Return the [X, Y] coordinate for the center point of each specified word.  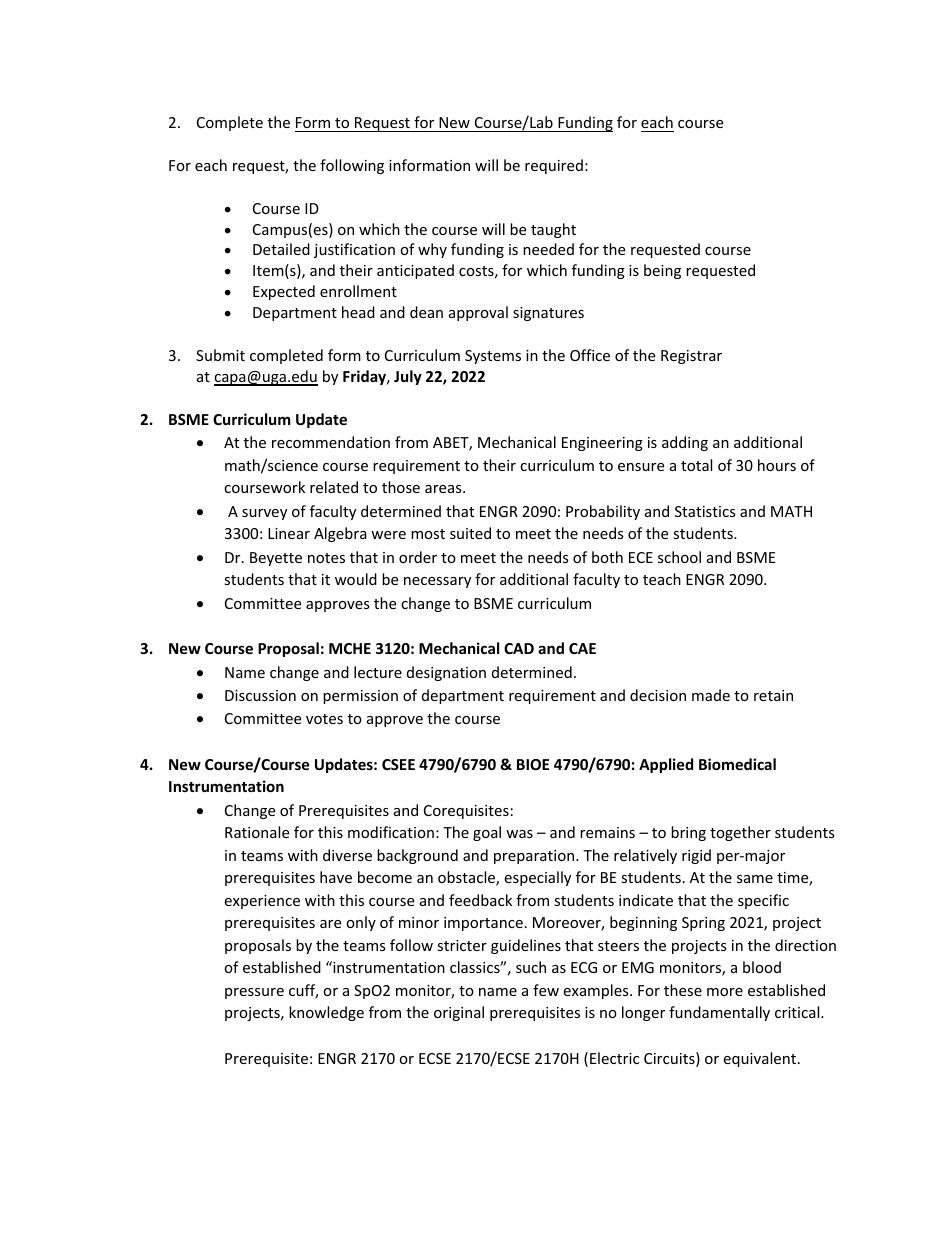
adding [685, 443]
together [740, 833]
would [356, 579]
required [554, 166]
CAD [519, 648]
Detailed [281, 249]
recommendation [331, 442]
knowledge [326, 1013]
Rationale [257, 832]
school [679, 557]
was [519, 834]
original [459, 1013]
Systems [493, 357]
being [662, 271]
